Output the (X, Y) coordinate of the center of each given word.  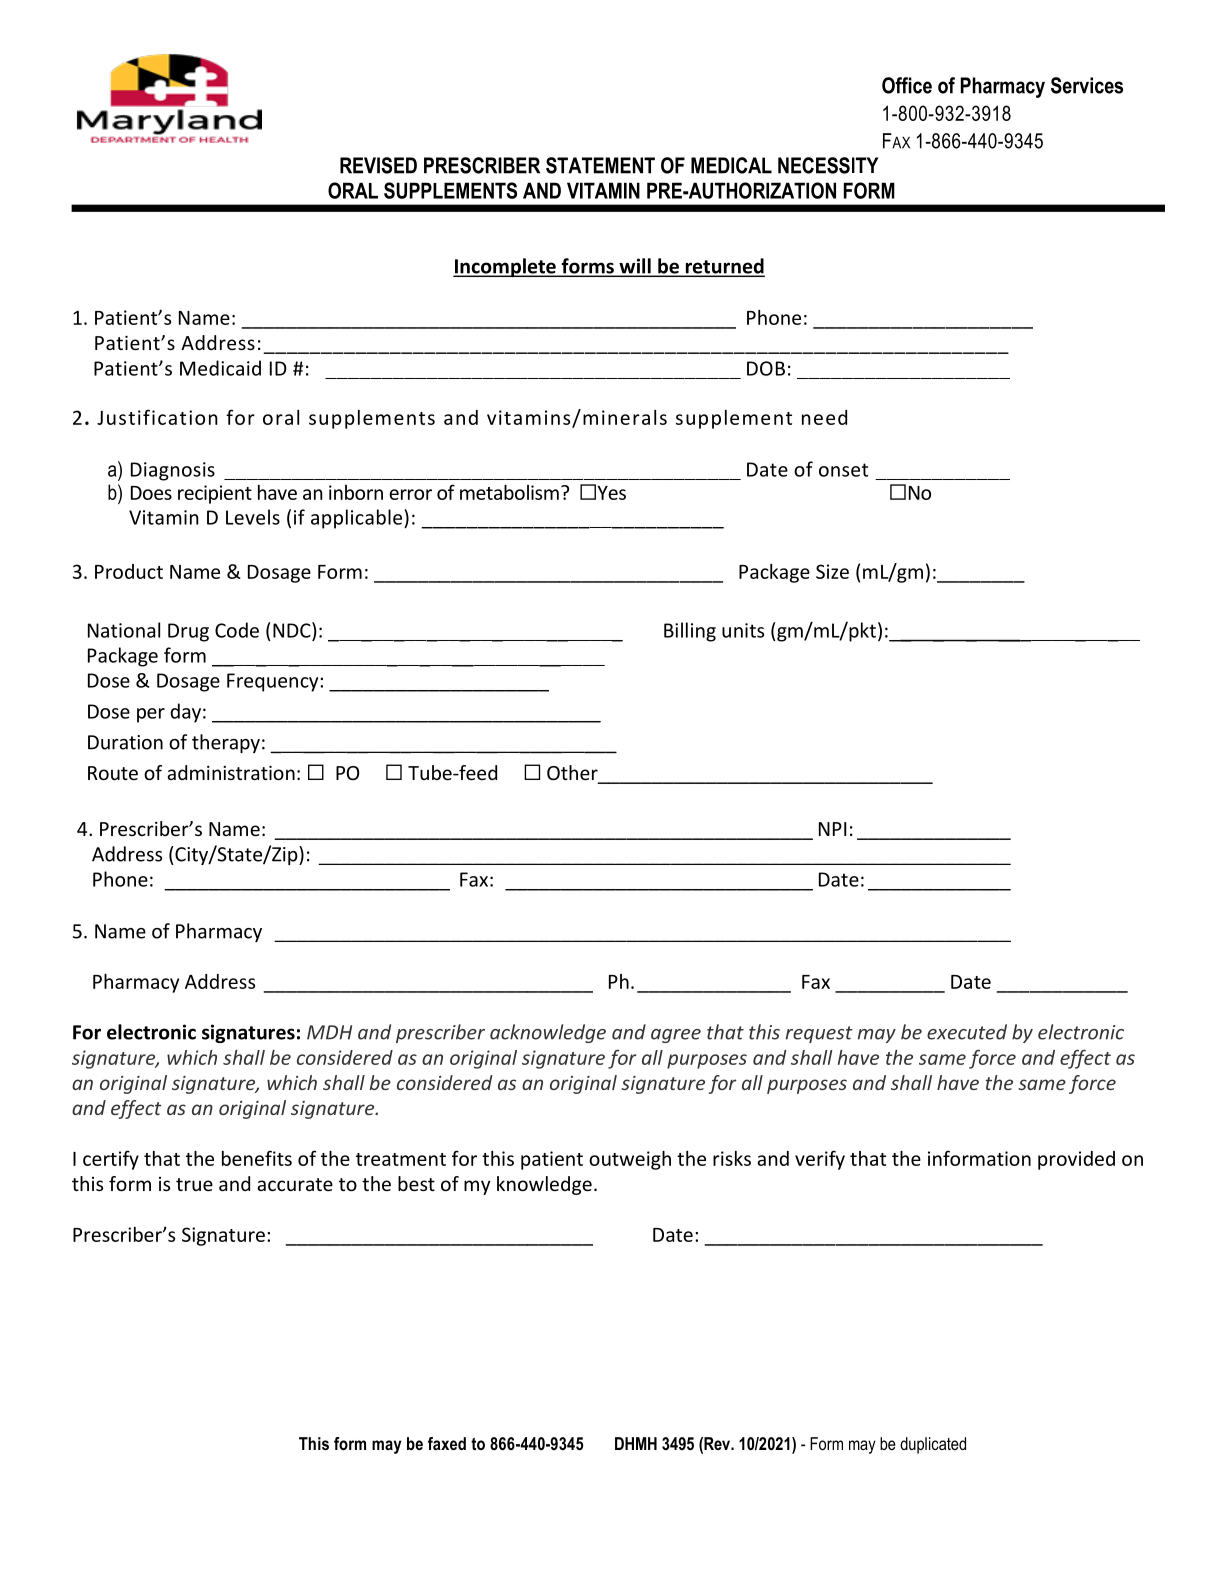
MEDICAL (731, 165)
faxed (447, 1443)
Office (907, 85)
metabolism (509, 492)
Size (832, 571)
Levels (253, 517)
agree (676, 1036)
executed (967, 1032)
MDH (329, 1032)
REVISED (378, 165)
